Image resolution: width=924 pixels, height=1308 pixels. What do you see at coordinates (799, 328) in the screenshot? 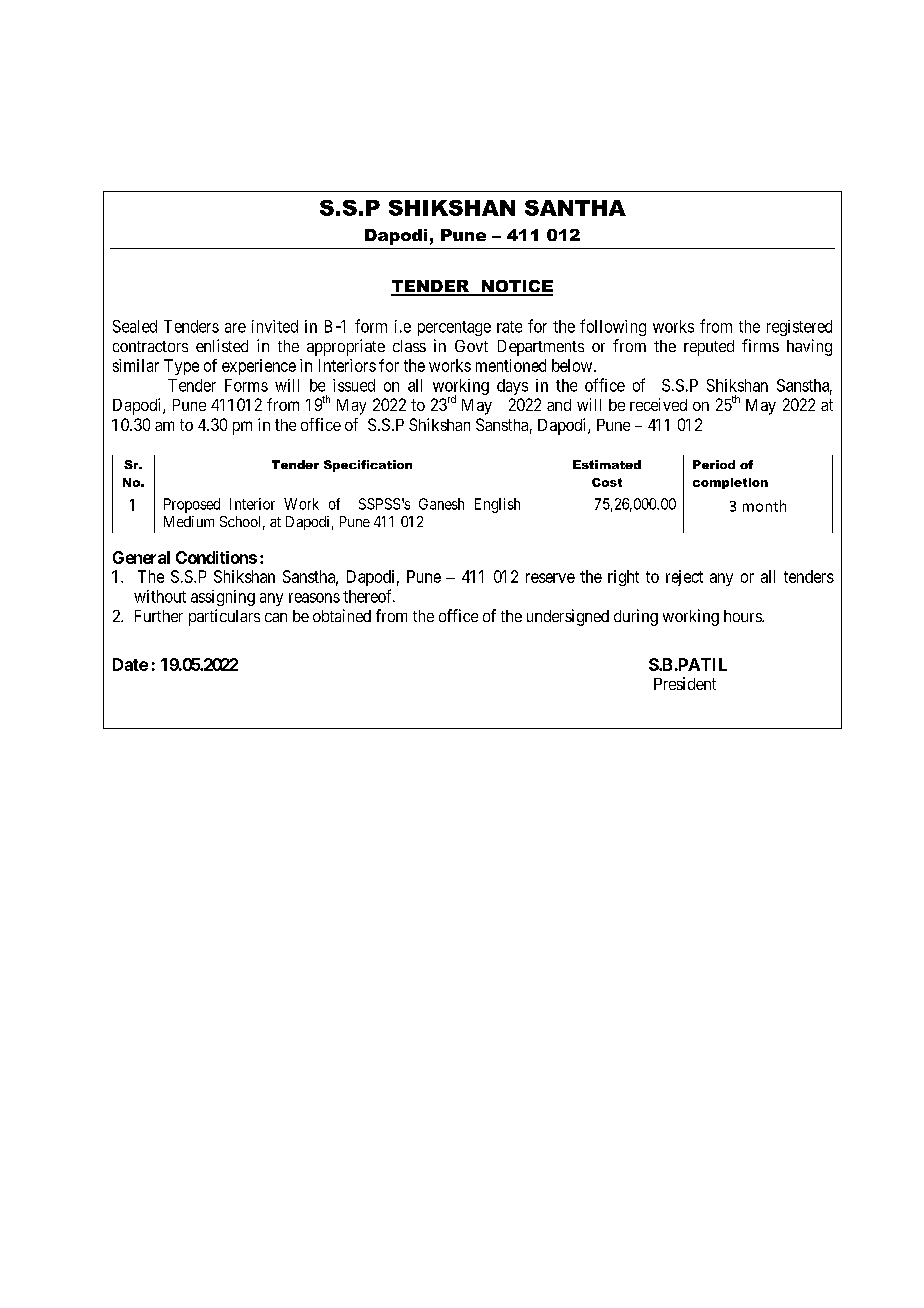
I see `registered` at bounding box center [799, 328].
